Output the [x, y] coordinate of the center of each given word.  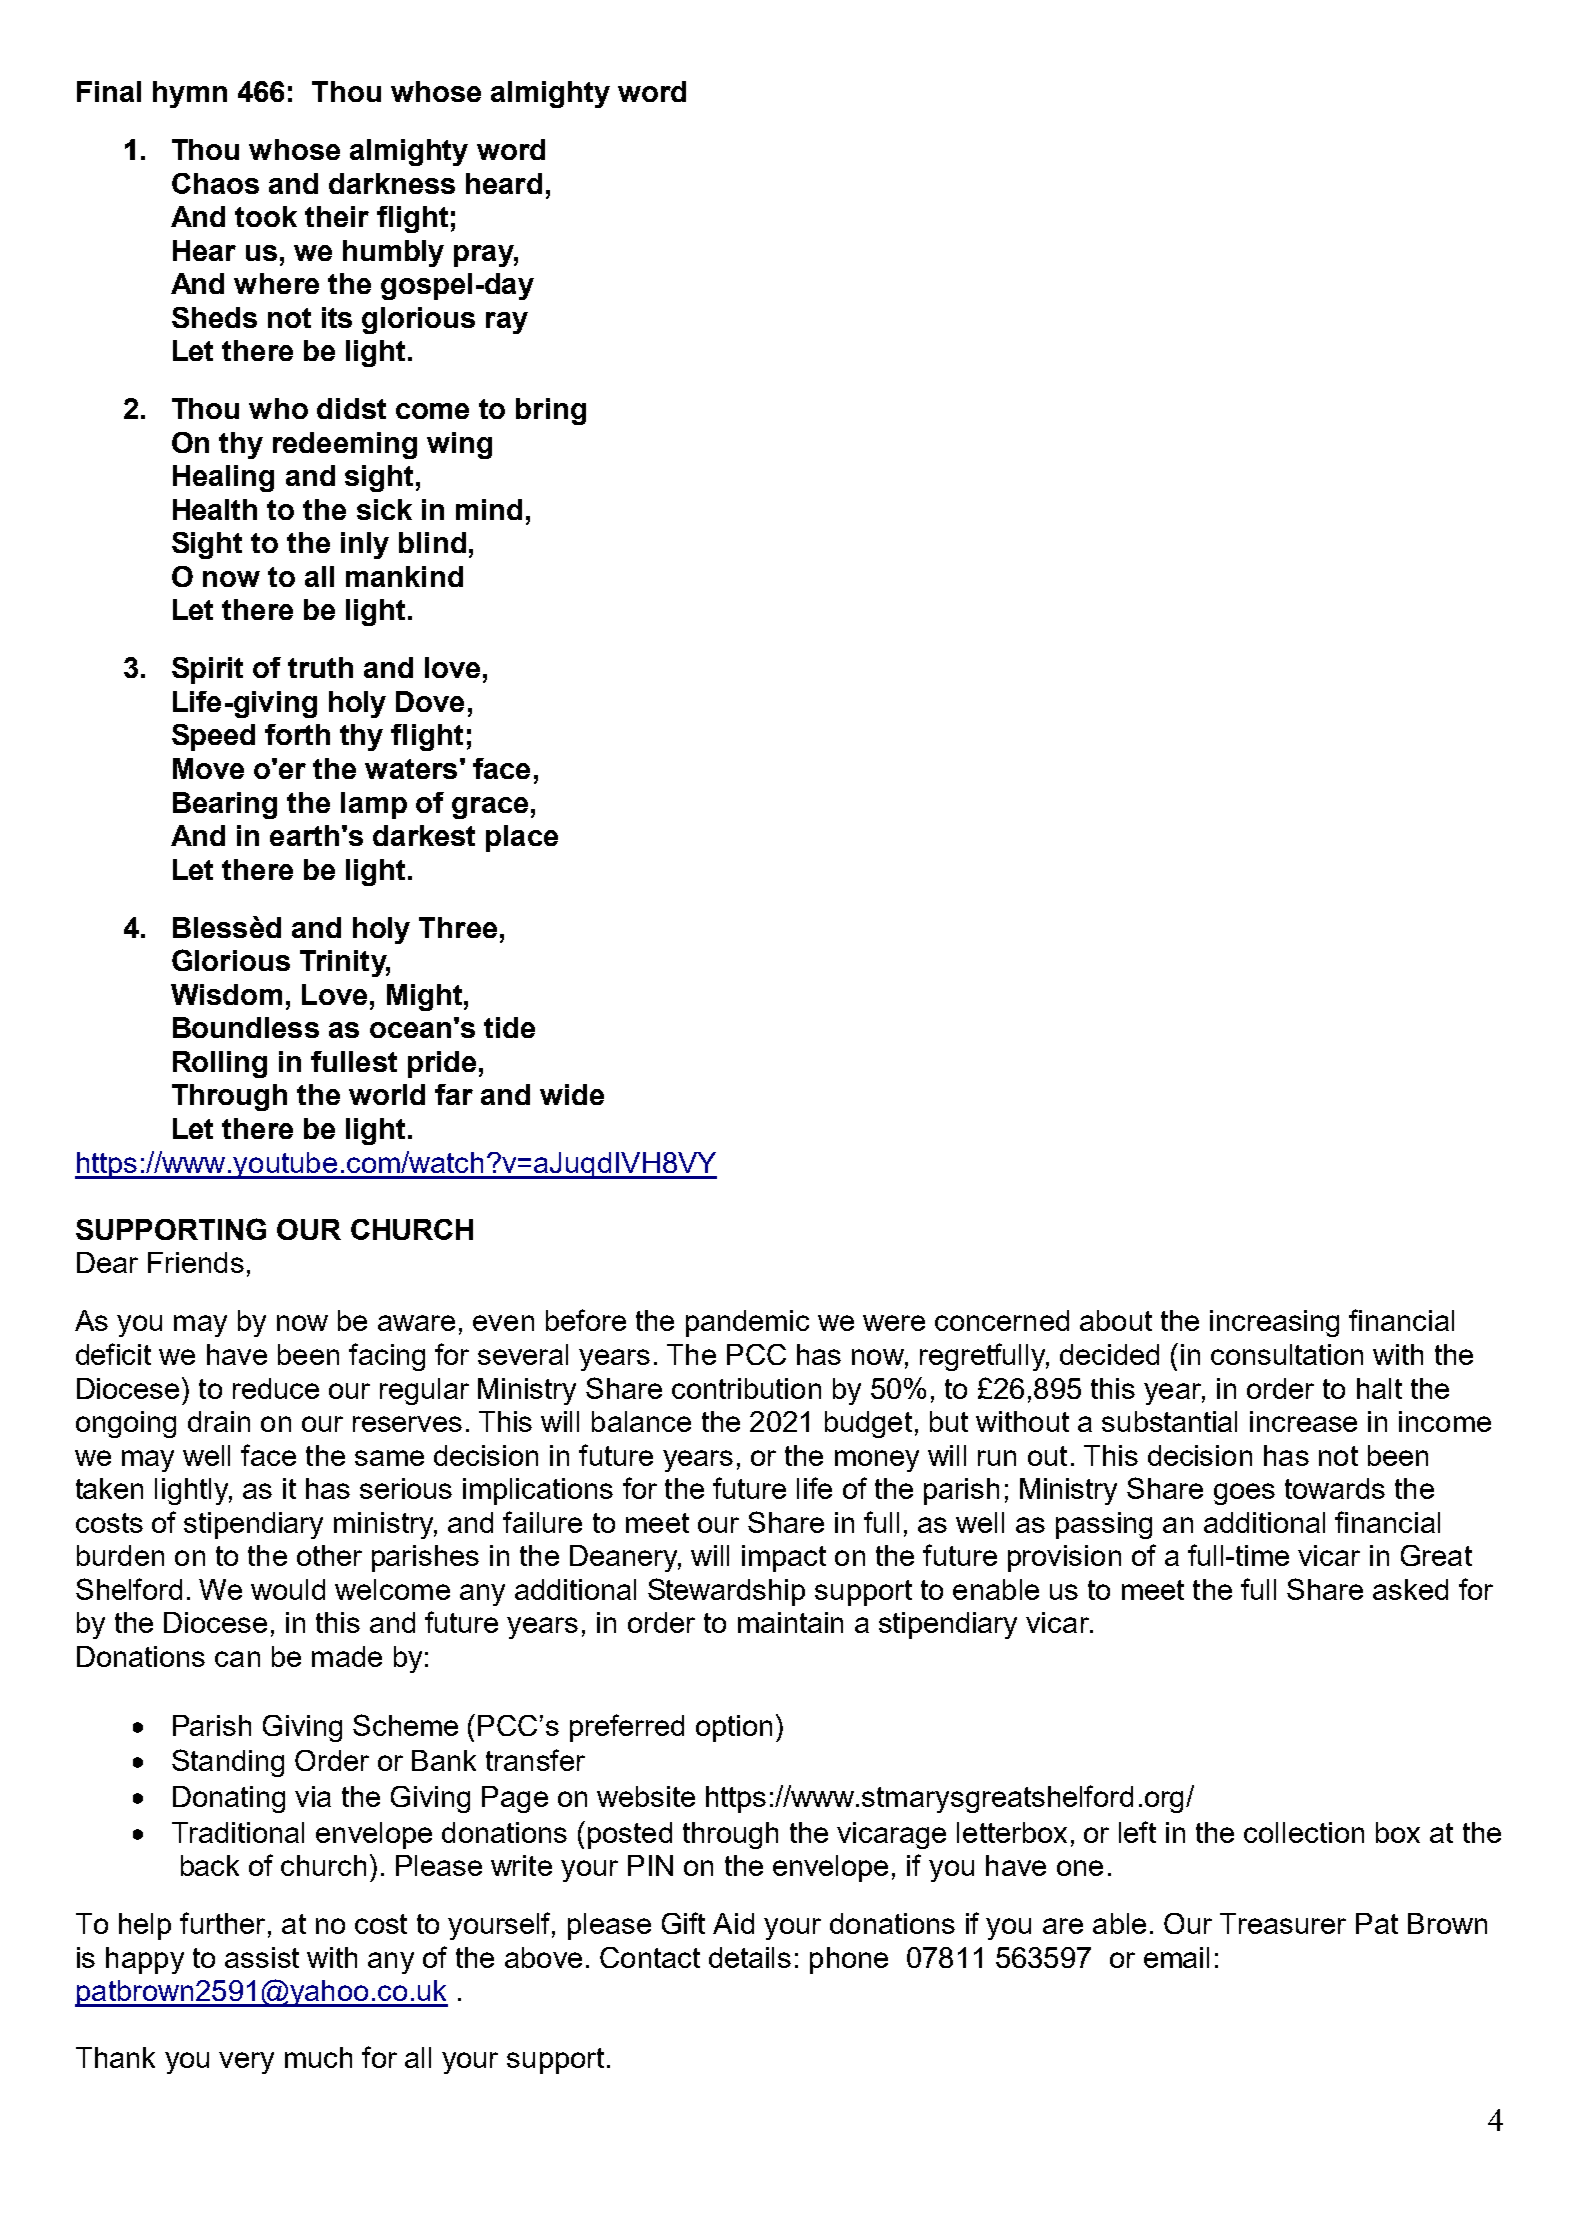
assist [262, 1957]
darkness [392, 183]
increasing [1274, 1323]
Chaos [215, 183]
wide [572, 1094]
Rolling [220, 1064]
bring [551, 411]
